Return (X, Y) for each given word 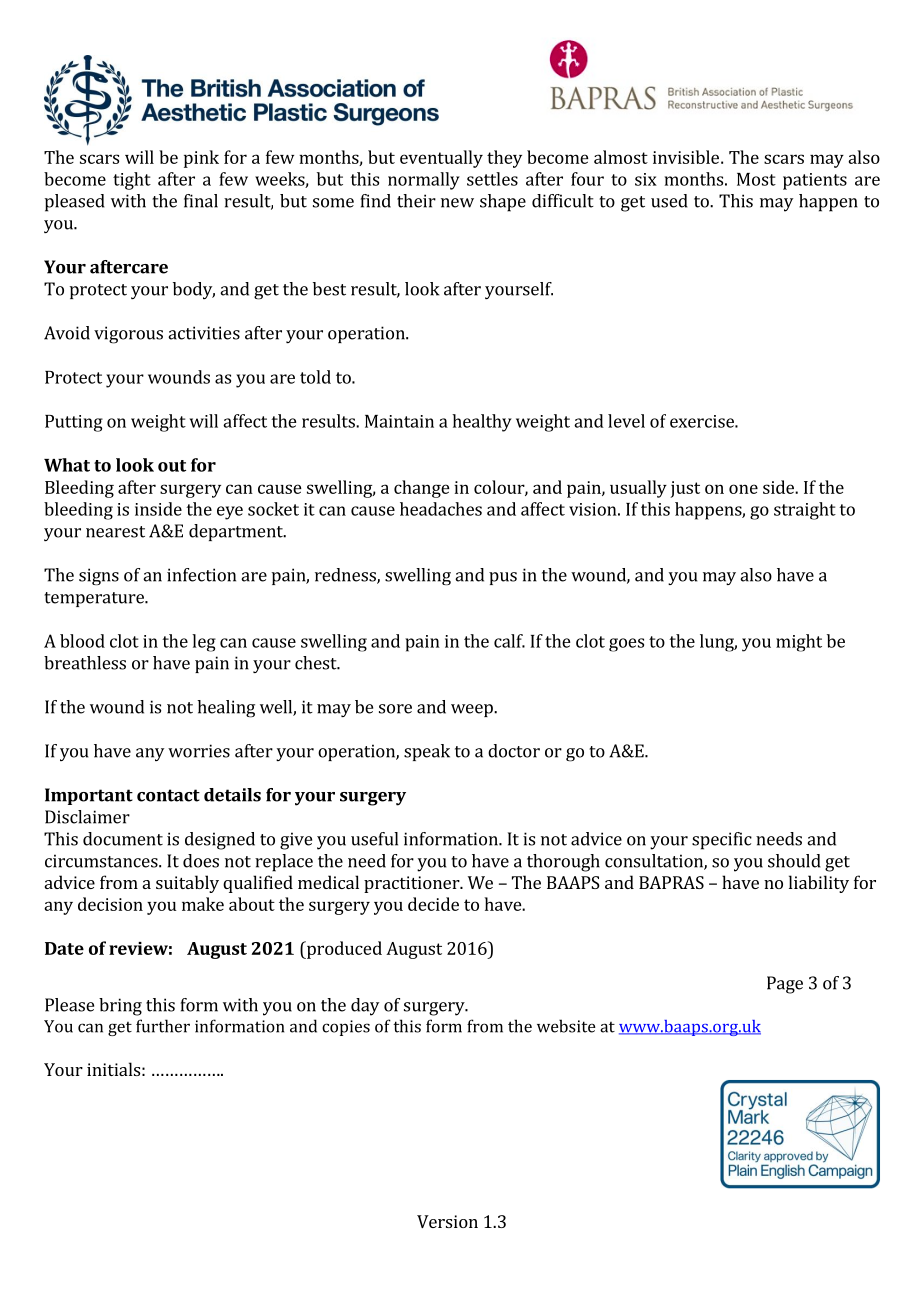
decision (110, 904)
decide (433, 904)
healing (226, 709)
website (566, 1026)
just (685, 489)
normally (424, 181)
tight (132, 181)
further (163, 1026)
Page (785, 985)
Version (447, 1221)
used (669, 201)
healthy (482, 423)
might (799, 643)
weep (473, 710)
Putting (74, 423)
